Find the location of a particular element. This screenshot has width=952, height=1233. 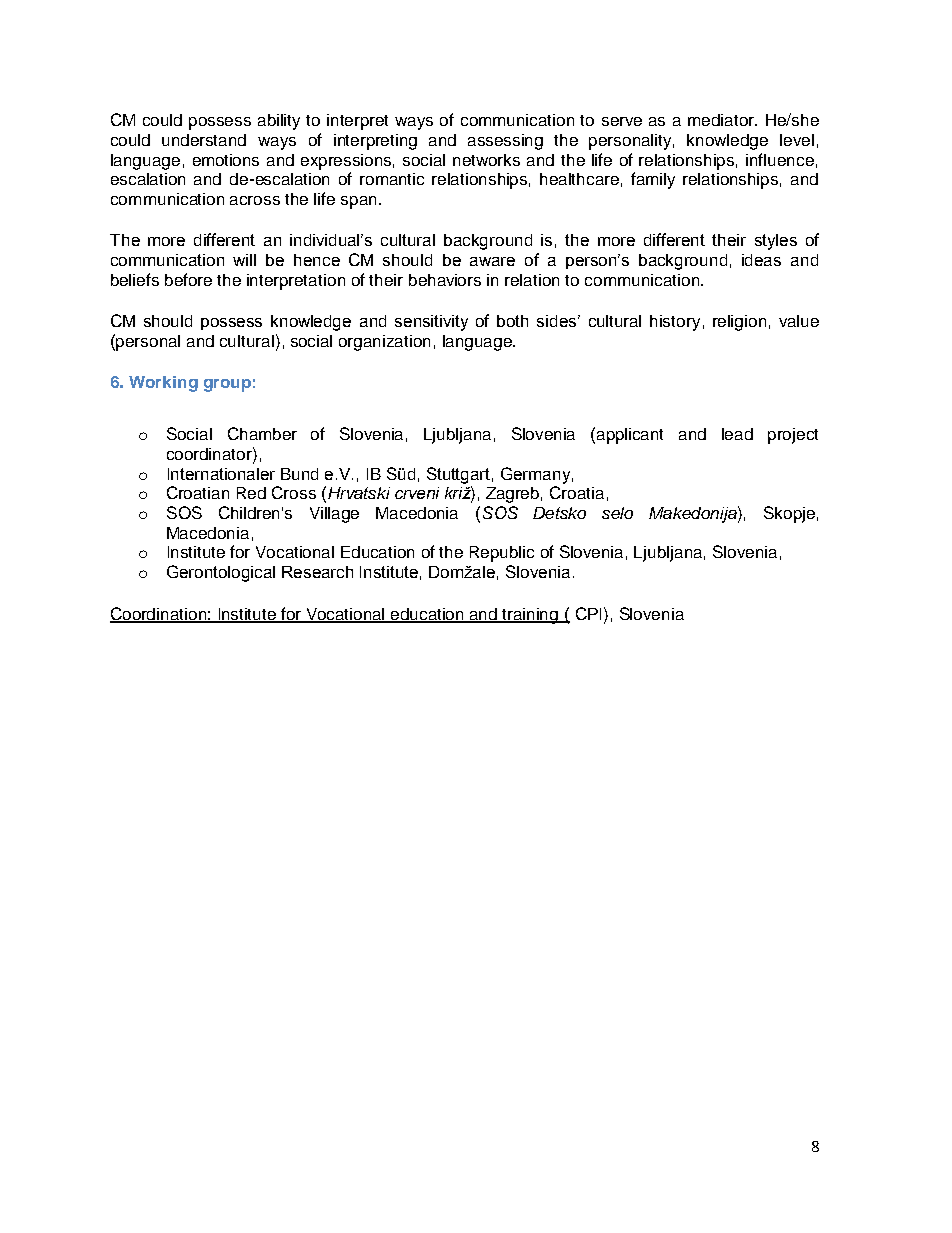

Republic is located at coordinates (502, 554).
